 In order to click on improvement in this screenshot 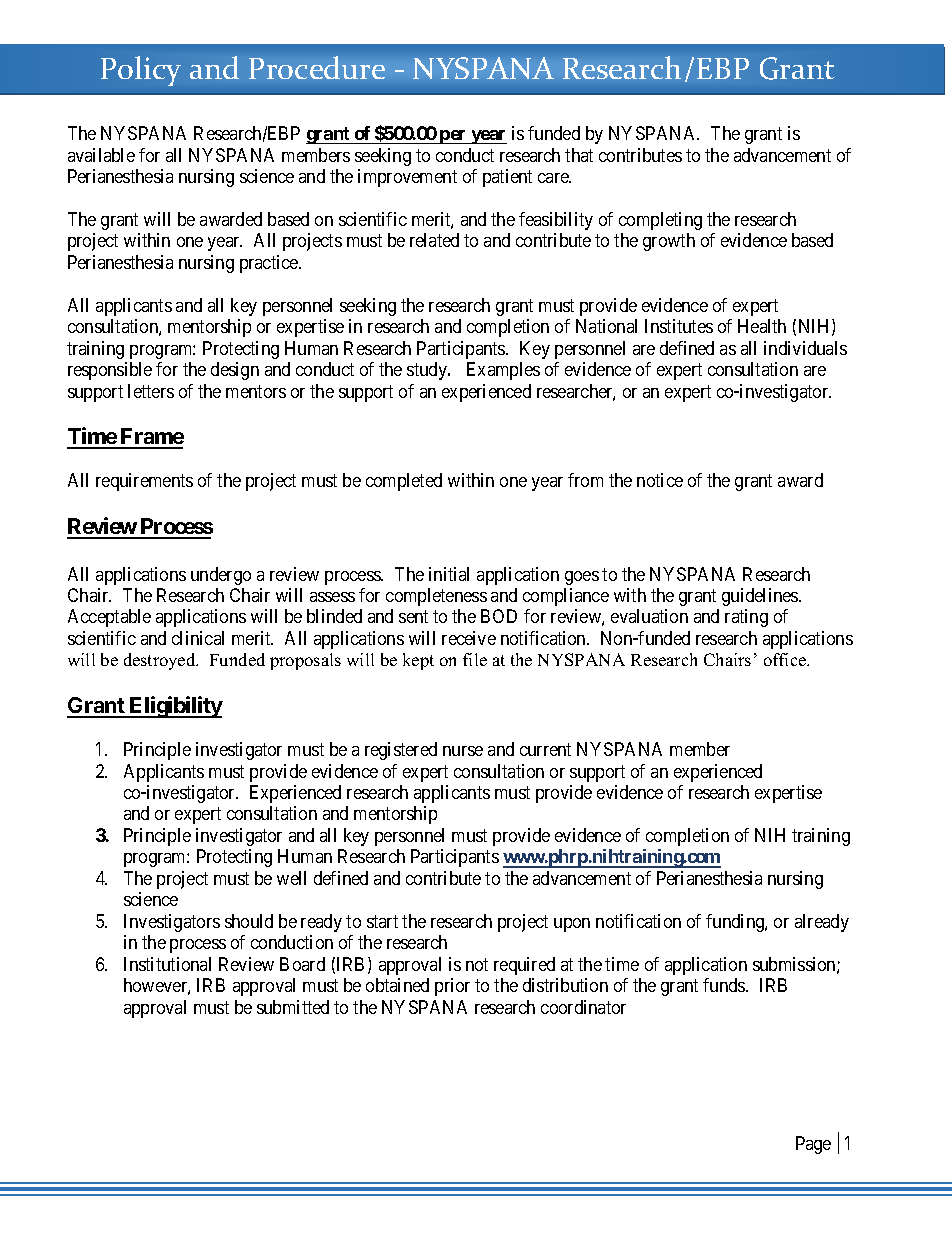, I will do `click(407, 178)`.
